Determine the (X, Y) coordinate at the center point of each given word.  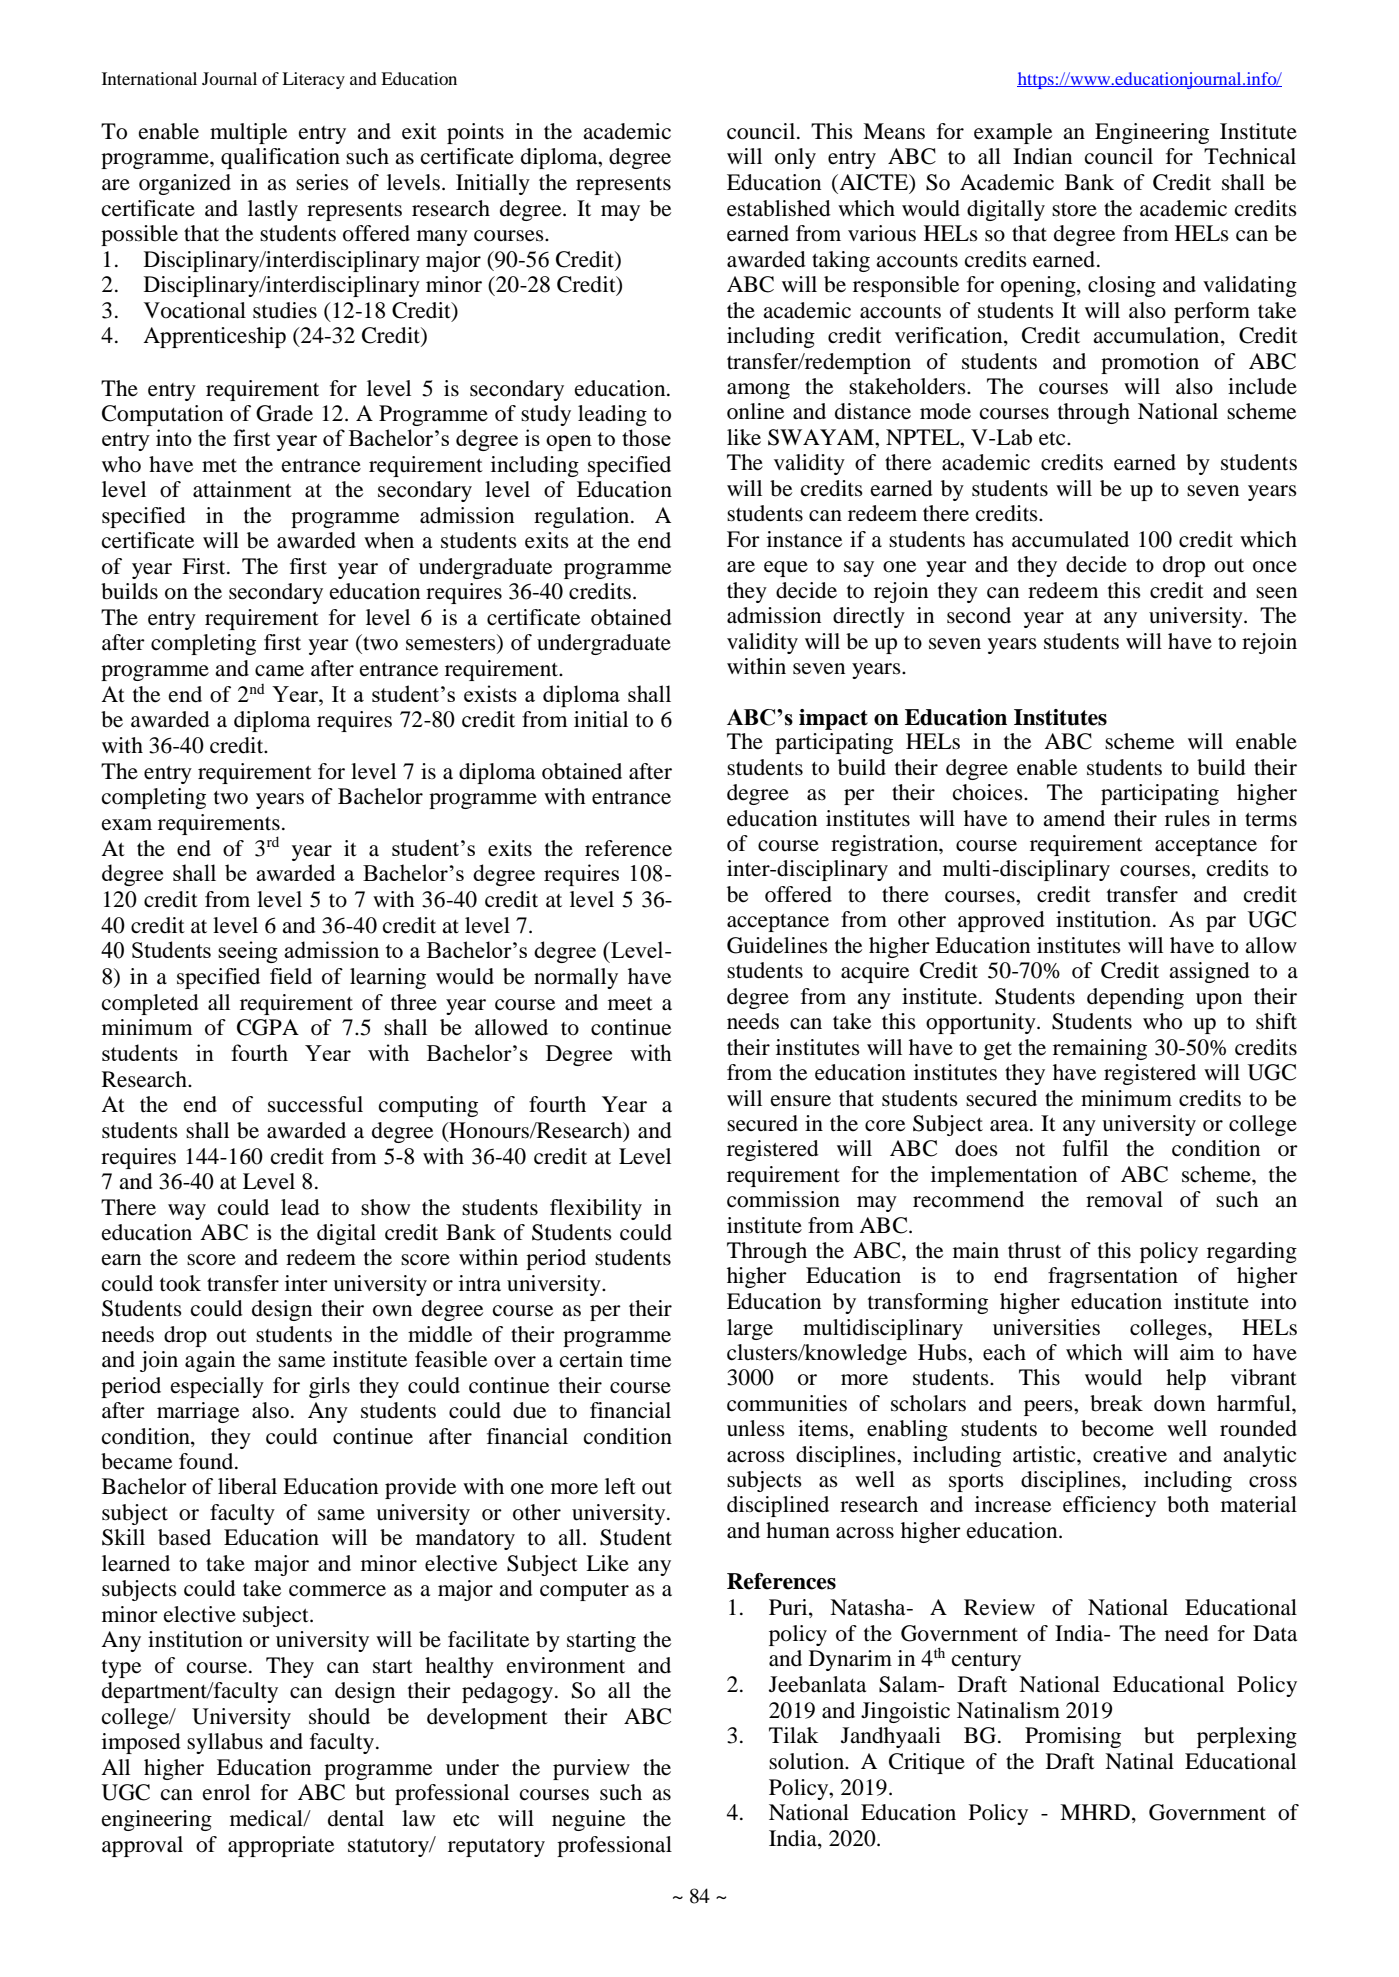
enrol (226, 1792)
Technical (1250, 156)
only (795, 158)
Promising (1073, 1737)
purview (591, 1769)
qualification (280, 158)
